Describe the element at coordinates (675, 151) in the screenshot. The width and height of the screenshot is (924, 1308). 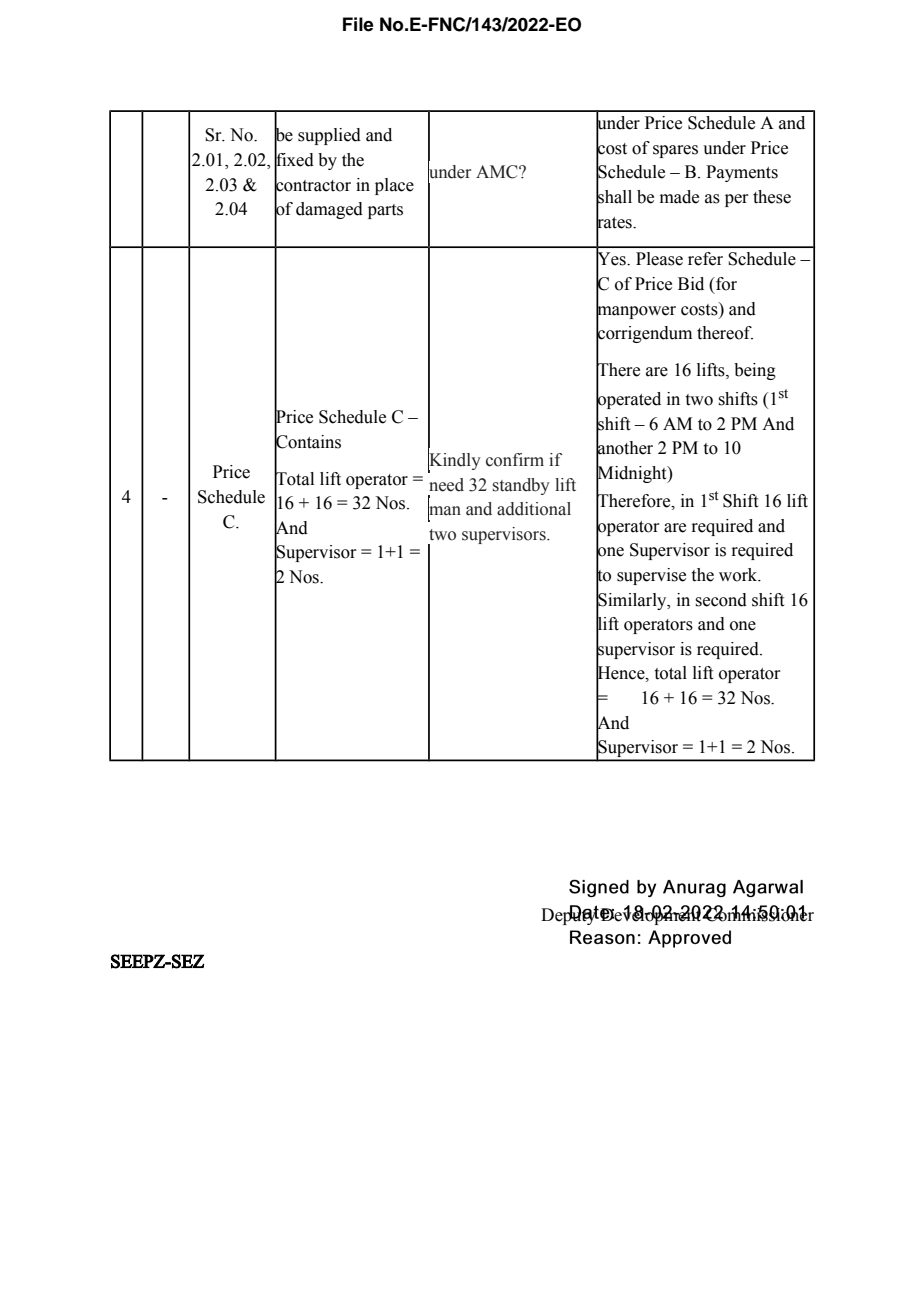
I see `spares` at that location.
